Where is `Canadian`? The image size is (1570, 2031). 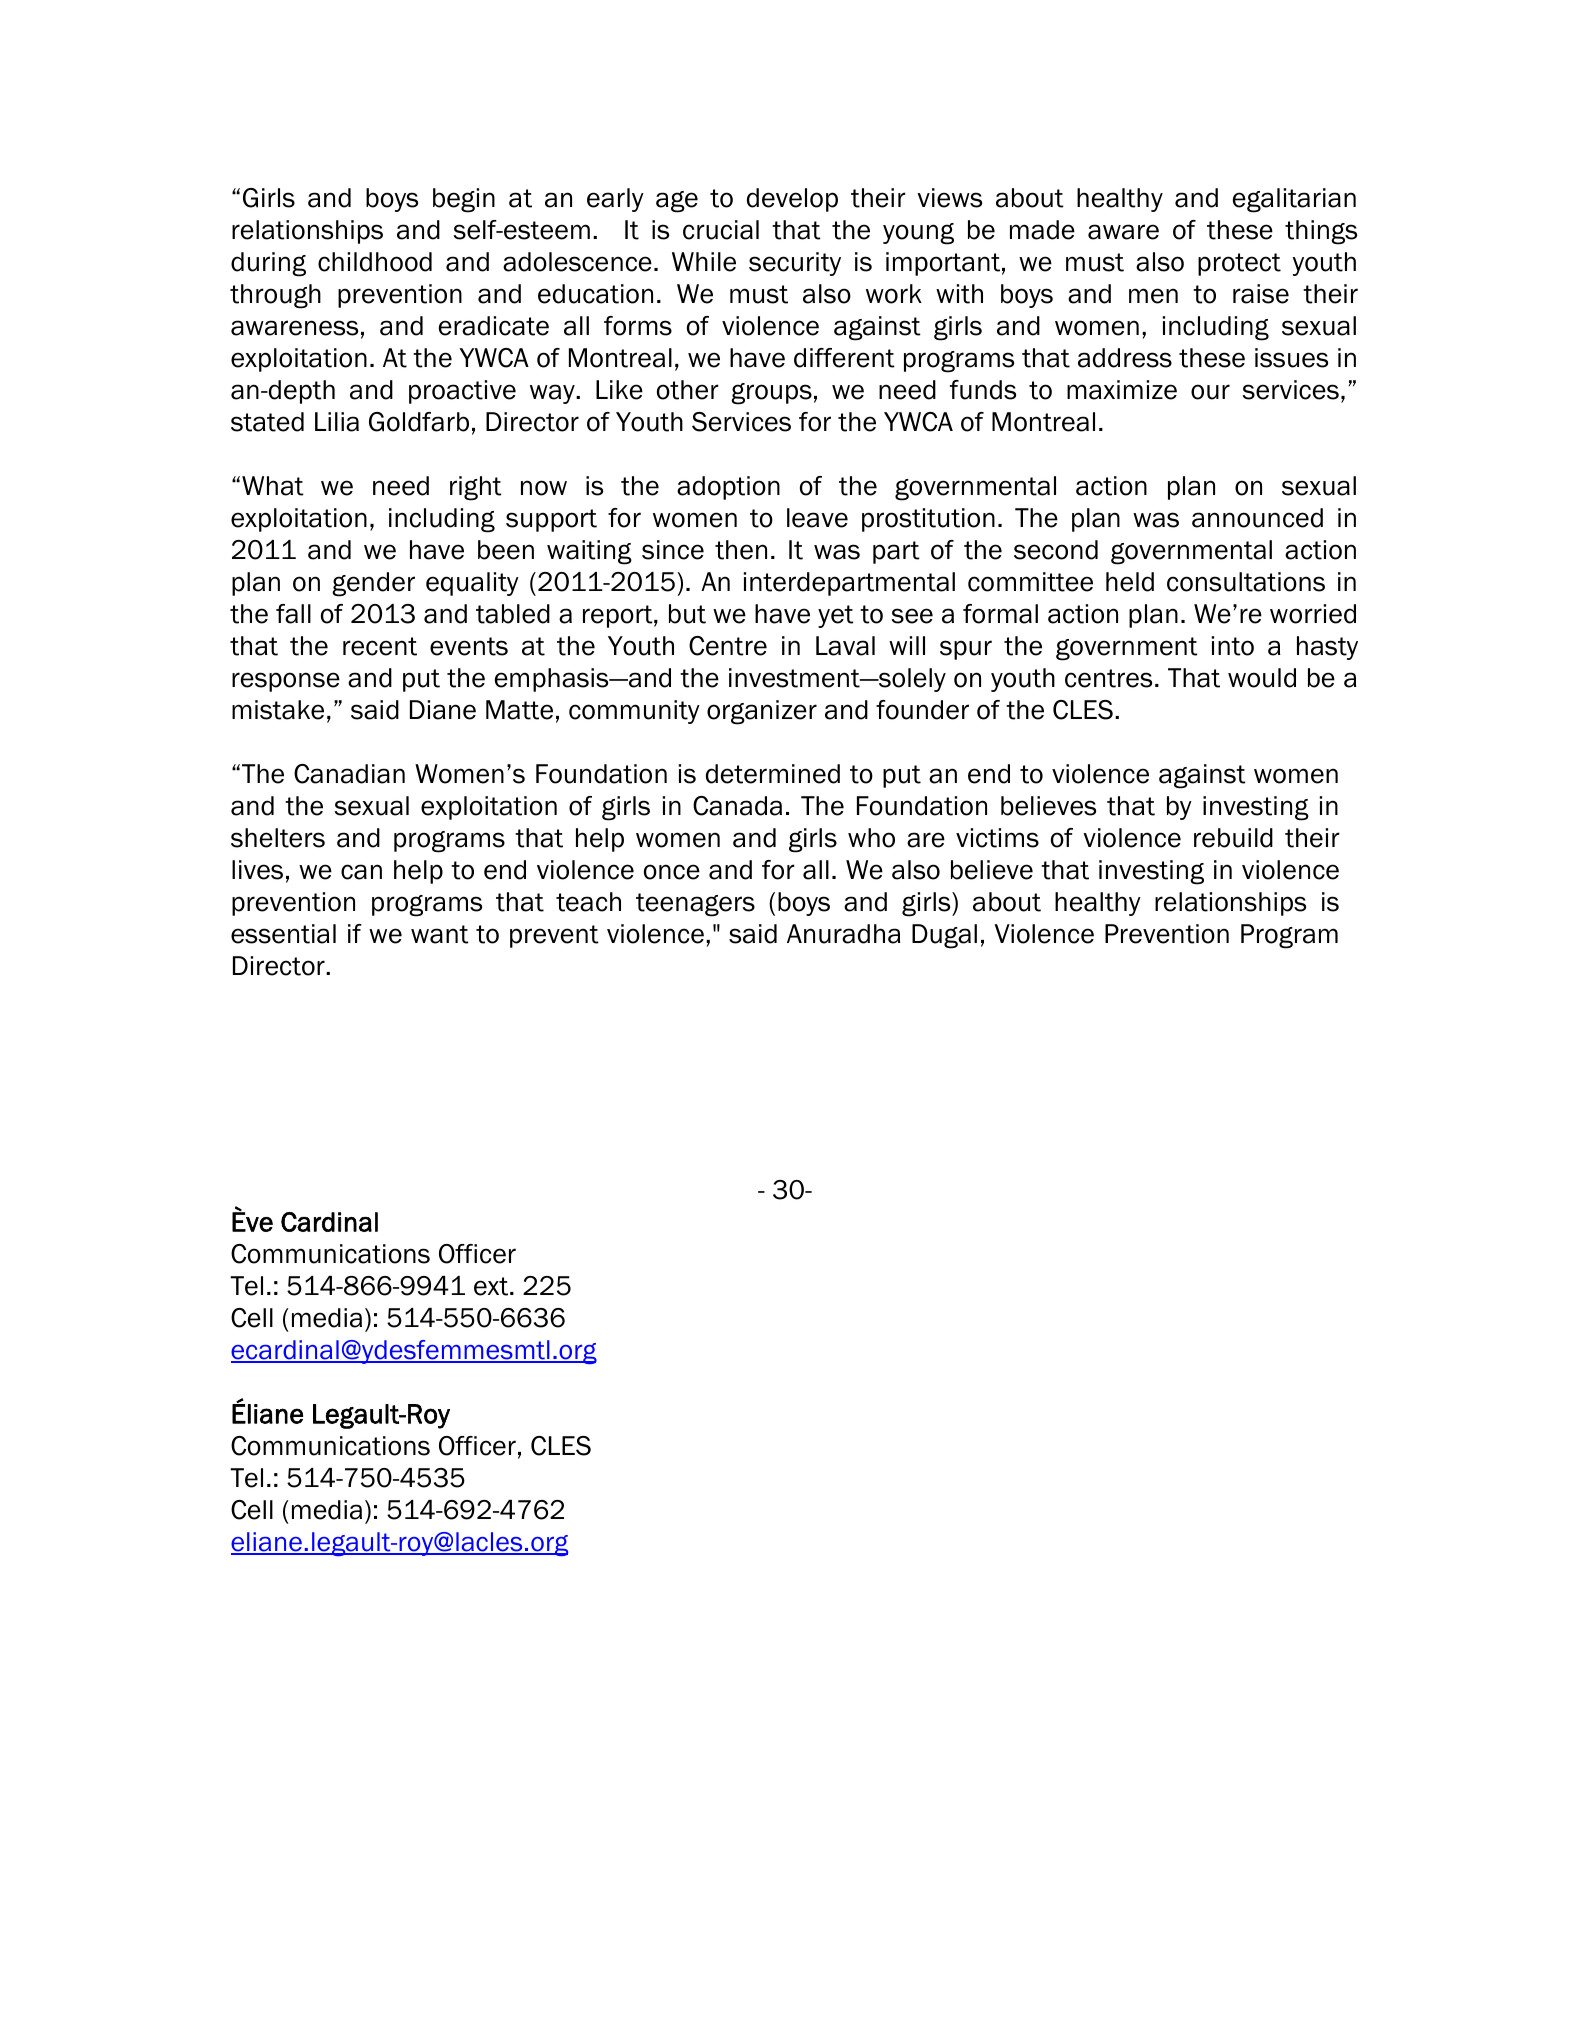 Canadian is located at coordinates (349, 774).
